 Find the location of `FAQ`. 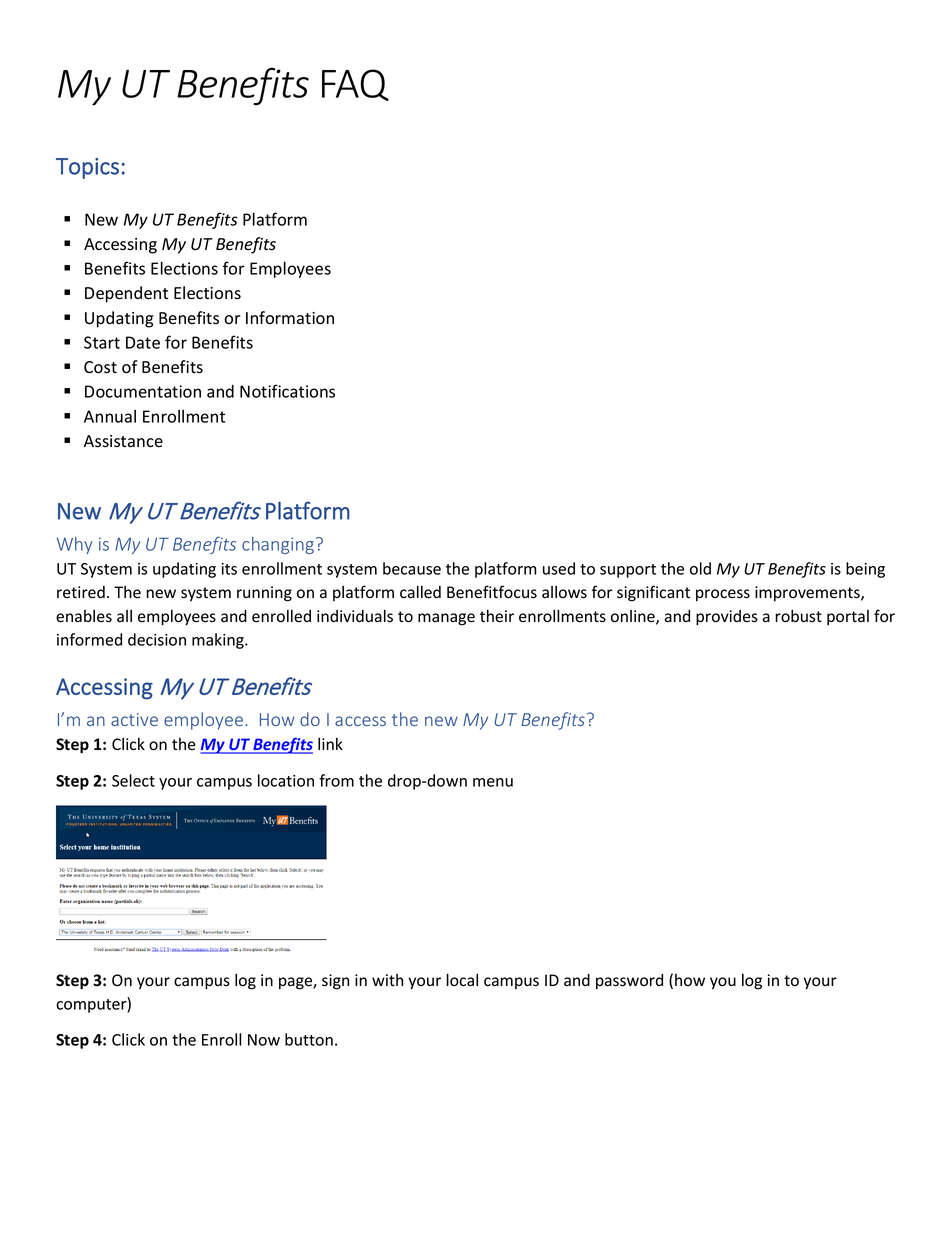

FAQ is located at coordinates (355, 85).
